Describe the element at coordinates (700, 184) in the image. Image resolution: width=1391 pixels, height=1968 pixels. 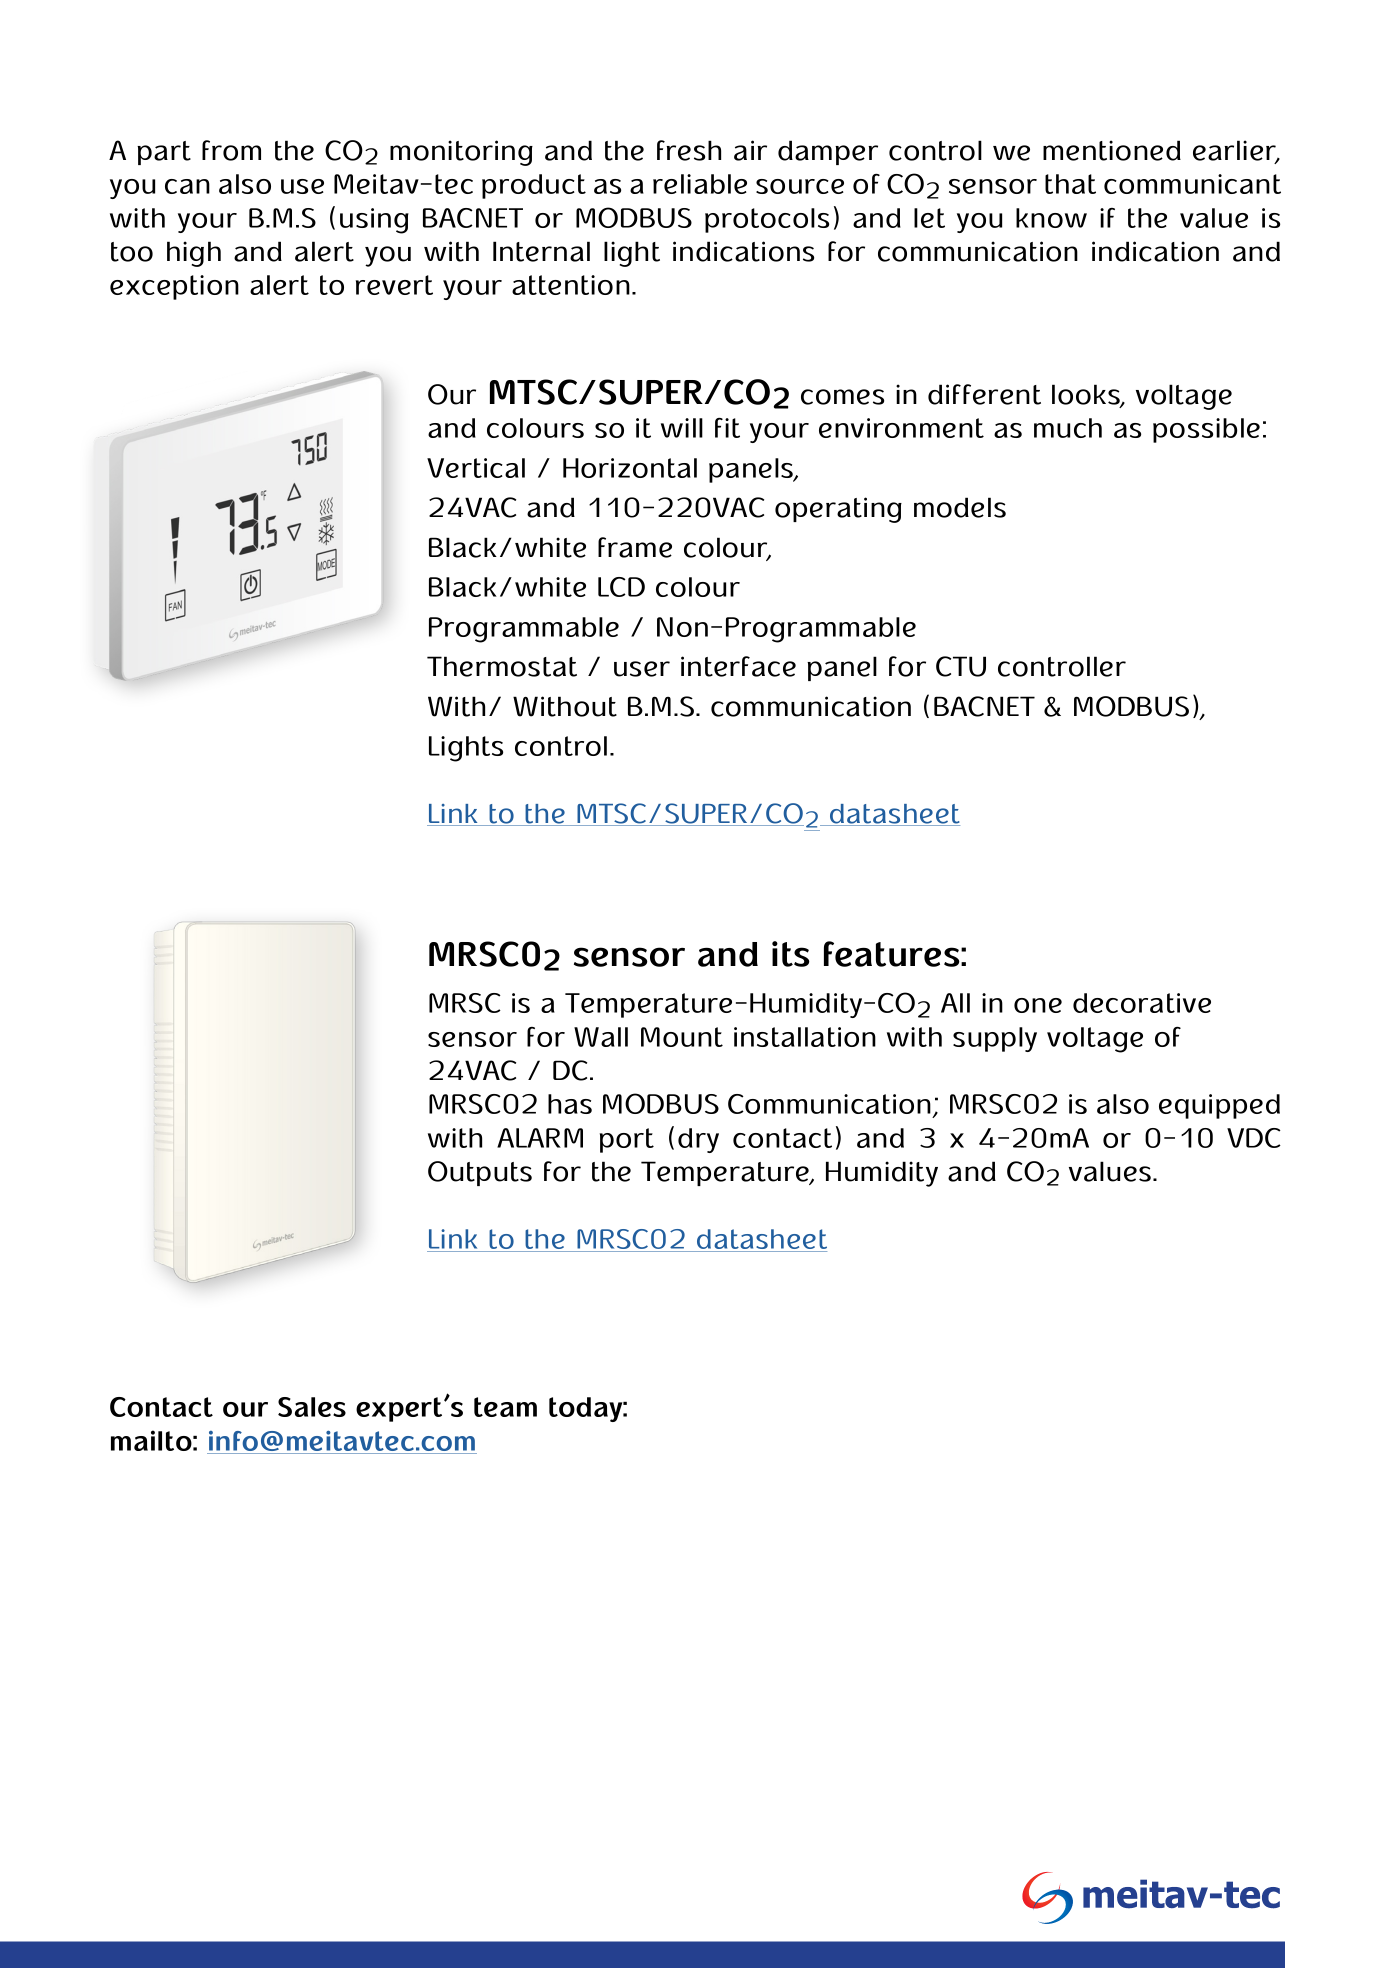
I see `reliable` at that location.
